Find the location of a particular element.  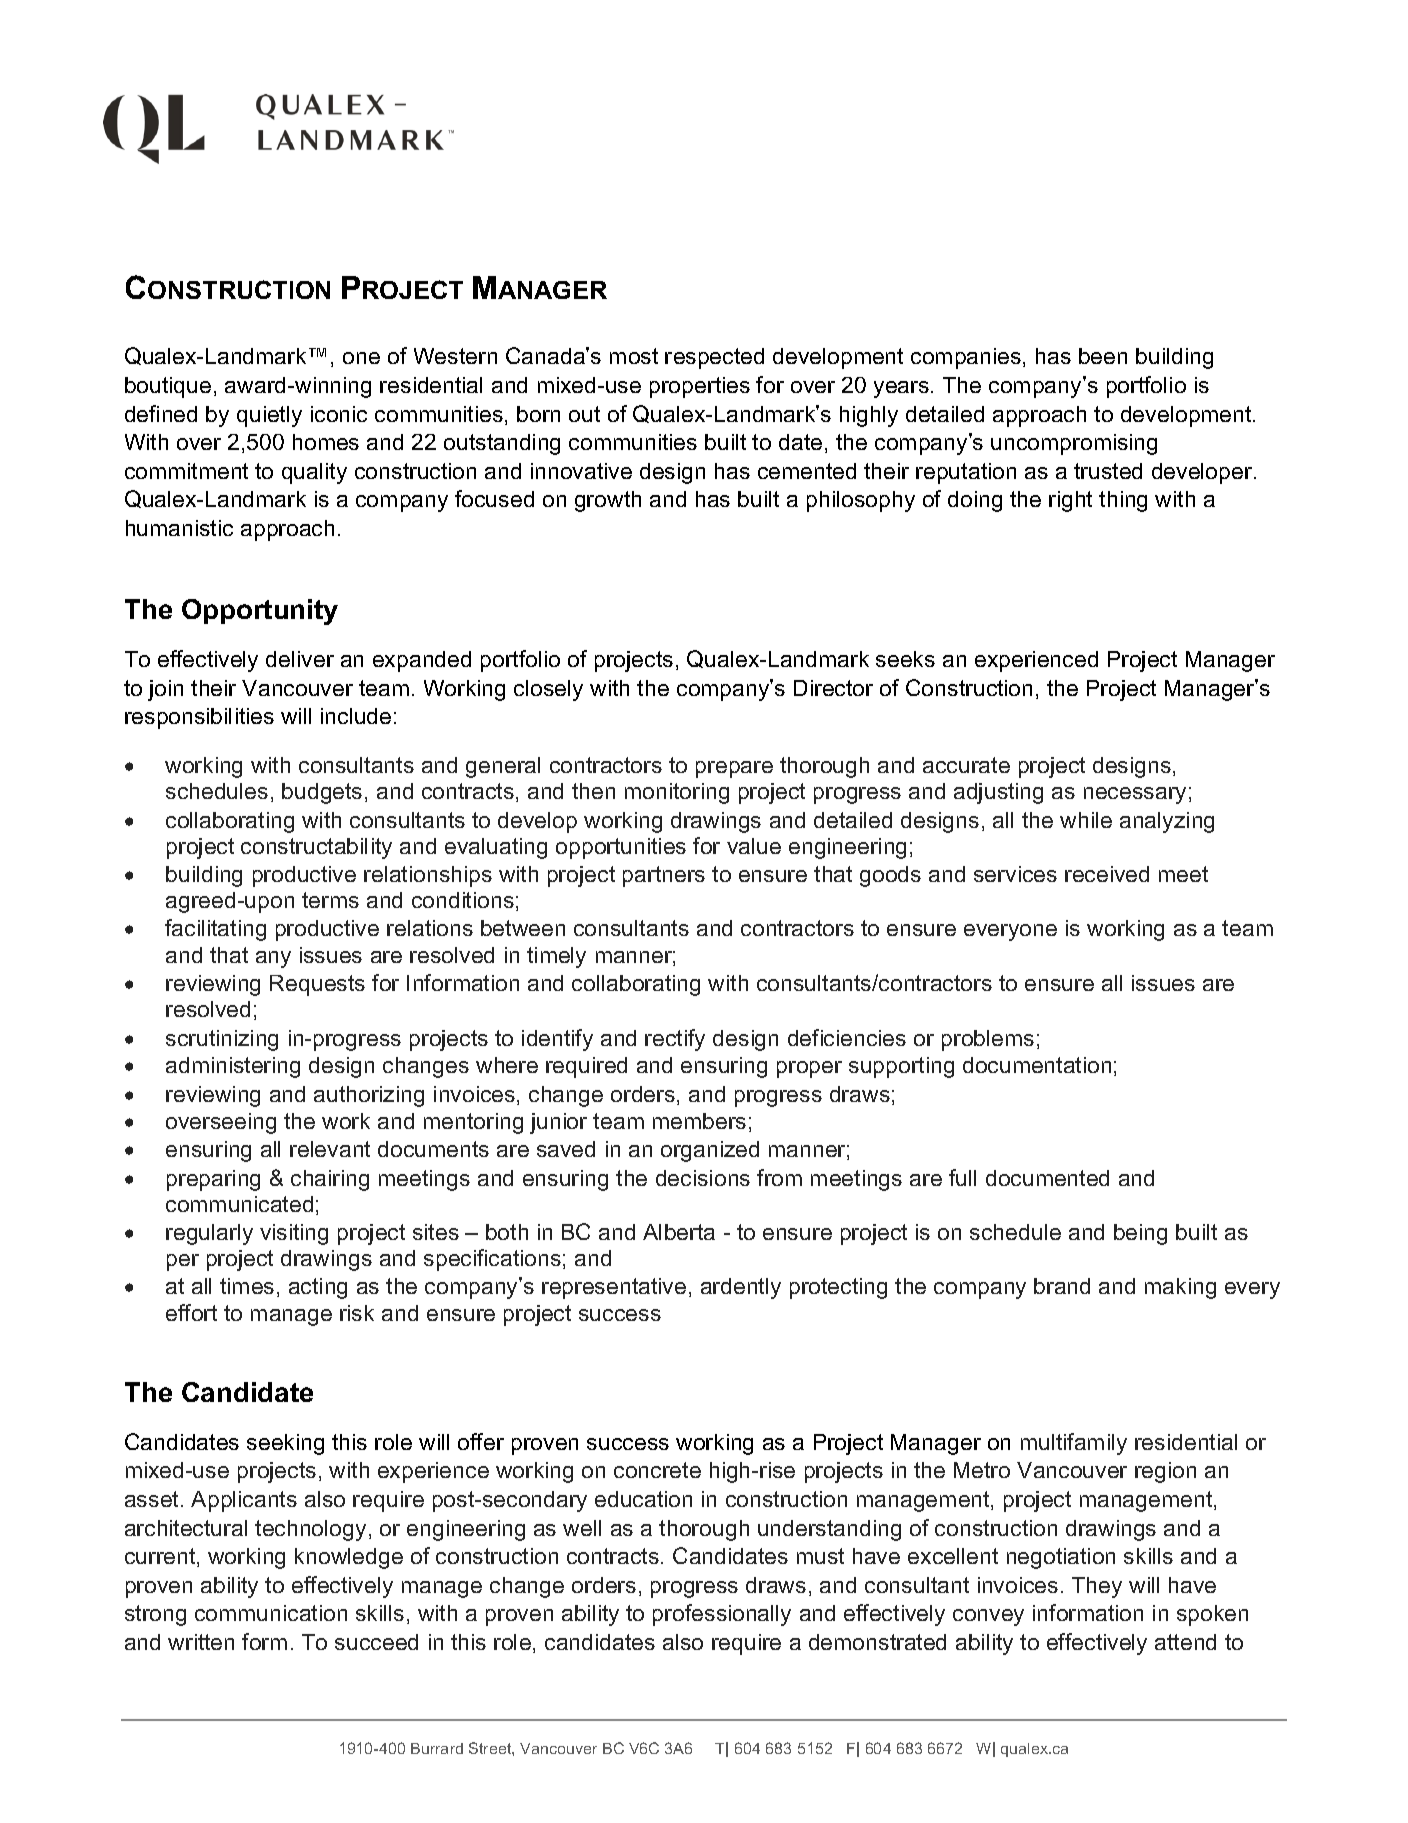

administering is located at coordinates (233, 1067).
